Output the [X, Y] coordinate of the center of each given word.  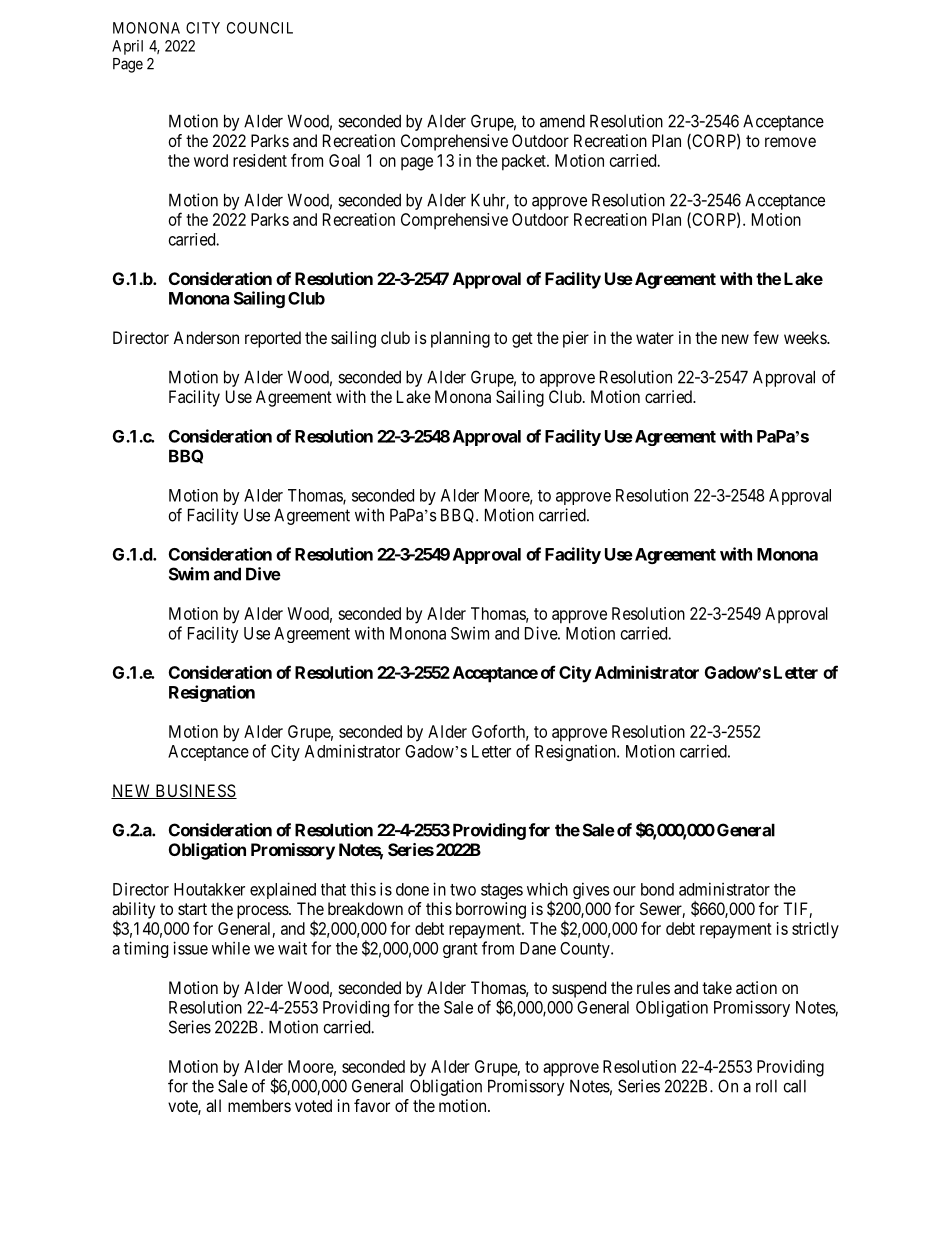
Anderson [206, 337]
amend [562, 121]
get [522, 340]
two [463, 890]
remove [790, 142]
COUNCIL [260, 28]
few [766, 337]
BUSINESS [195, 791]
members [259, 1105]
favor [372, 1105]
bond [657, 889]
